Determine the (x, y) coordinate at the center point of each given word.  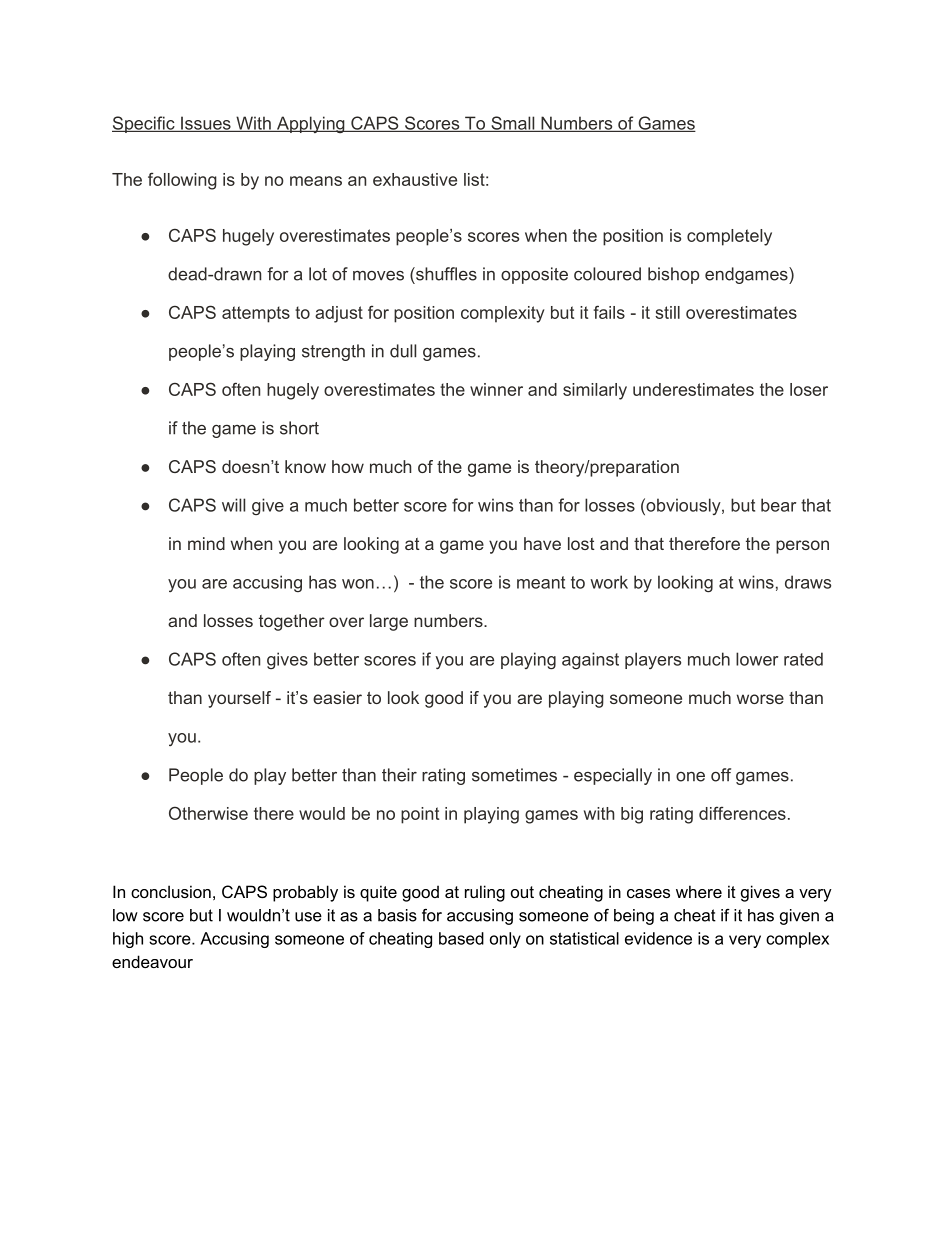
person (802, 547)
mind (206, 543)
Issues (206, 124)
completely (729, 237)
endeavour (152, 961)
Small (513, 124)
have (542, 543)
